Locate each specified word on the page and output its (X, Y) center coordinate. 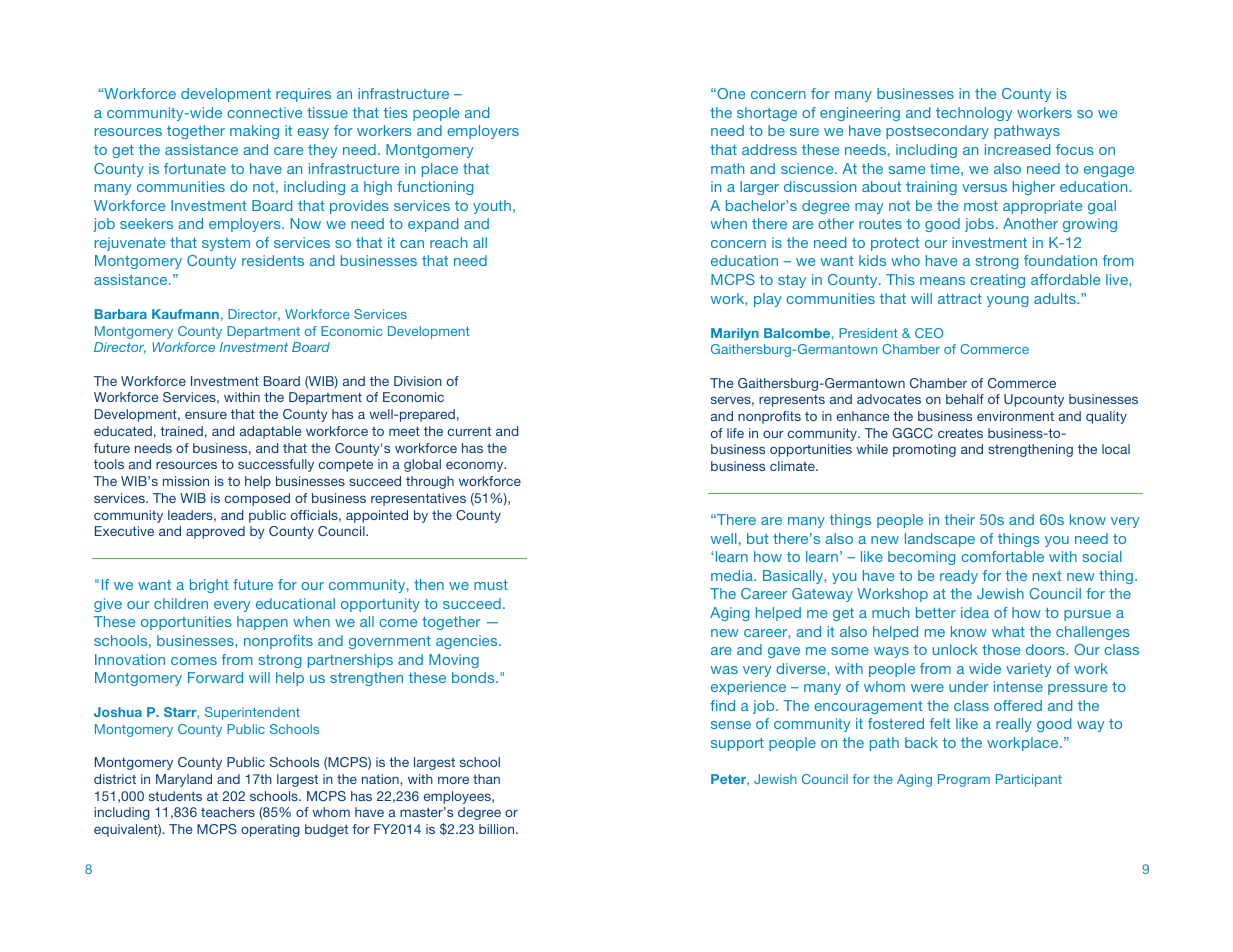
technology (974, 114)
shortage (767, 114)
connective (264, 112)
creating (997, 281)
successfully (276, 465)
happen (262, 623)
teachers (228, 812)
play (767, 300)
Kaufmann (185, 314)
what (1008, 631)
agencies (468, 642)
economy (476, 466)
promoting (924, 450)
